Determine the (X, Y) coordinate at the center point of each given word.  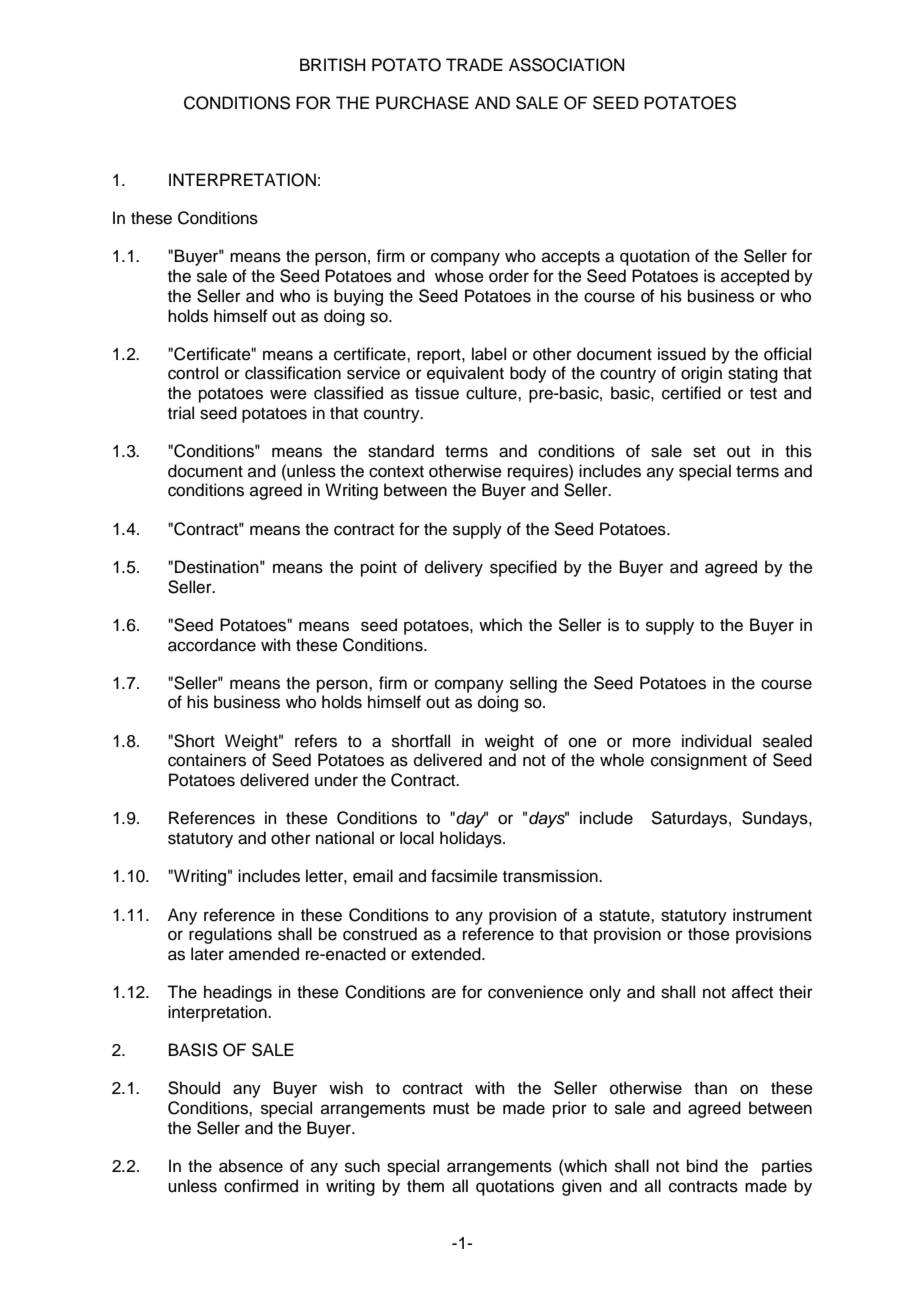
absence (251, 1166)
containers (207, 760)
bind (702, 1166)
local (417, 838)
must (451, 1109)
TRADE (474, 64)
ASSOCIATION (566, 65)
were (288, 394)
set (704, 452)
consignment (699, 761)
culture (492, 393)
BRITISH (332, 65)
